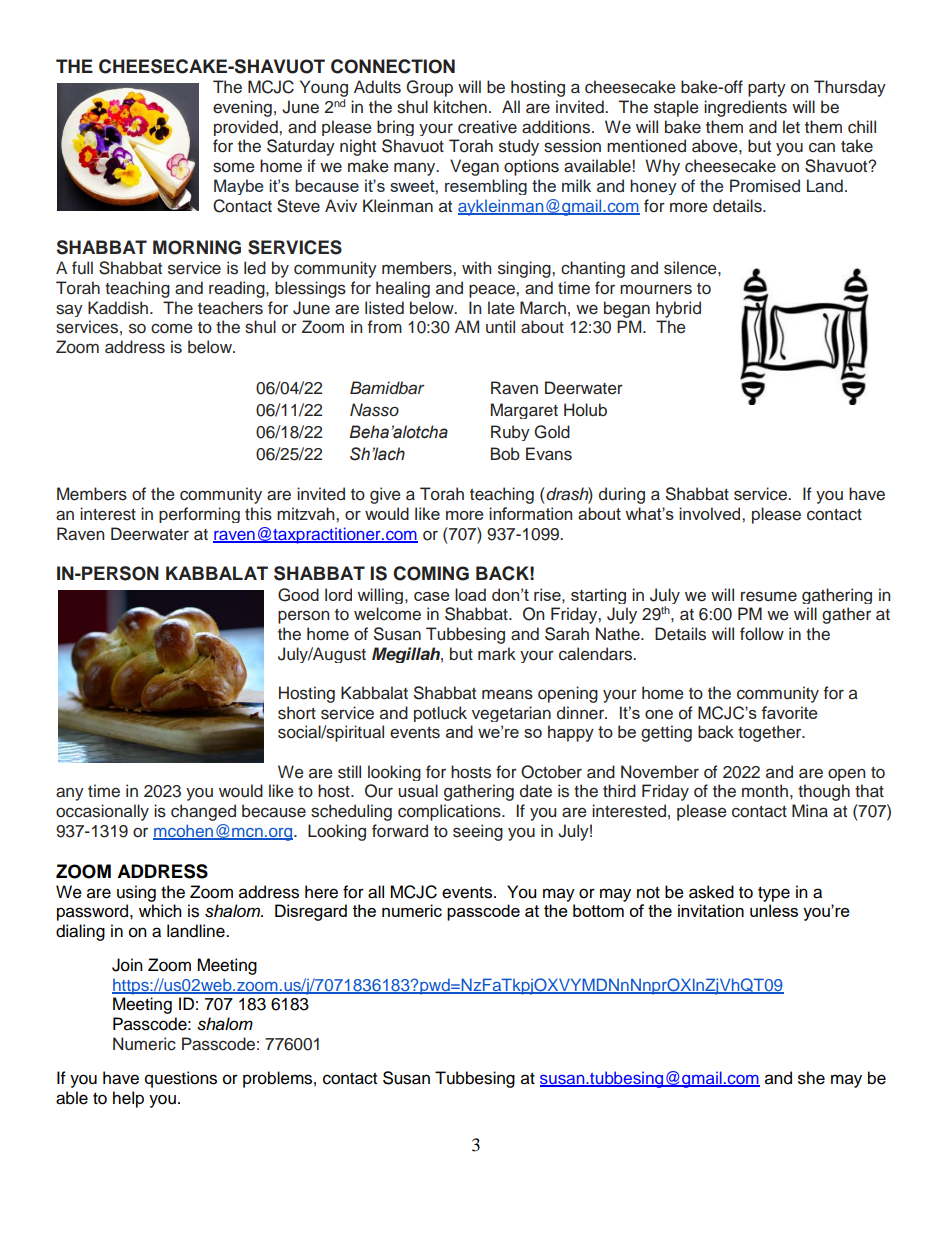  Describe the element at coordinates (199, 515) in the screenshot. I see `performing` at that location.
